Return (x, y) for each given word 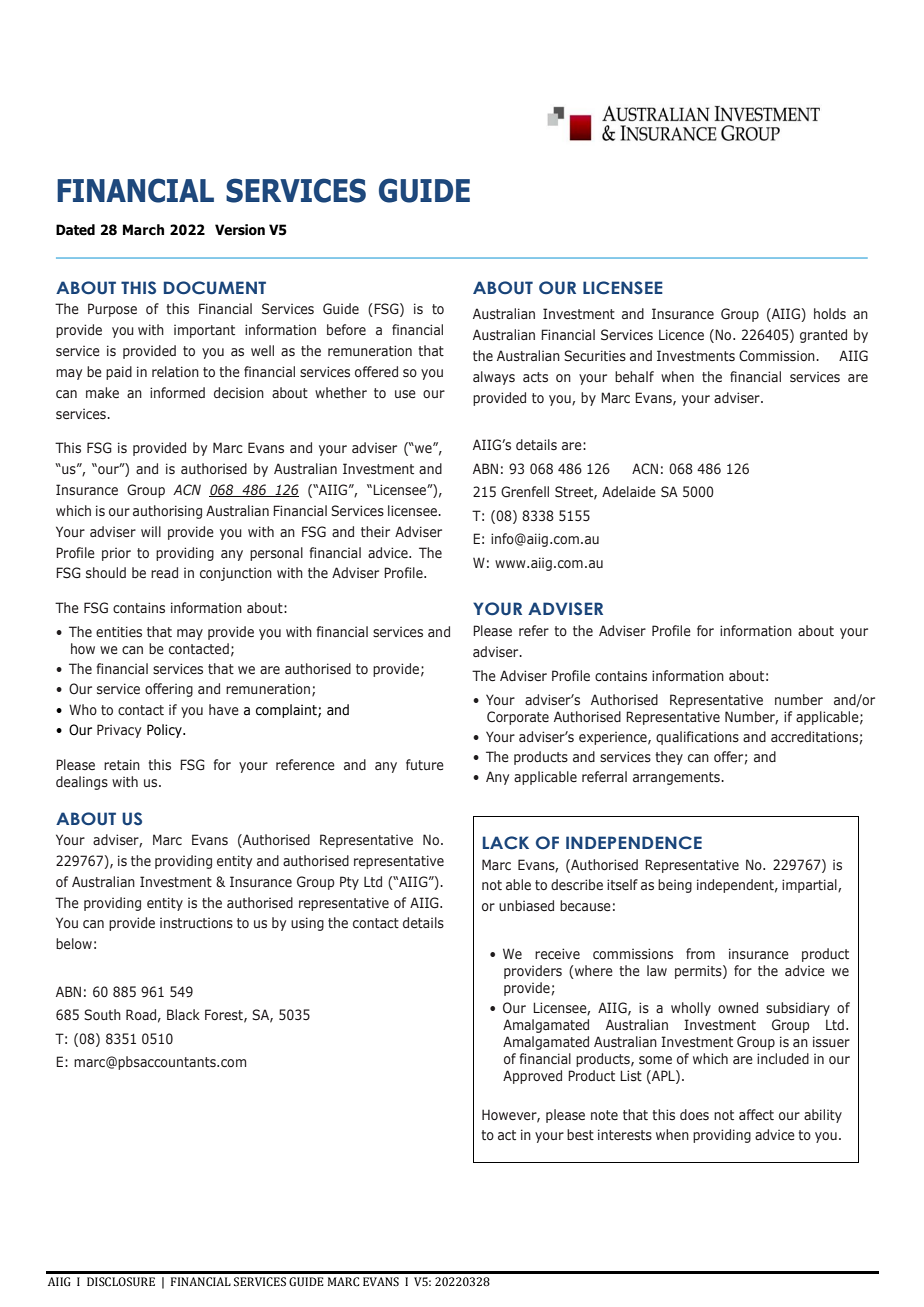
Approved (532, 1077)
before (346, 329)
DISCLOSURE (121, 1282)
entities (119, 632)
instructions (196, 923)
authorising (167, 512)
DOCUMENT (215, 288)
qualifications (697, 738)
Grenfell (525, 492)
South (102, 1014)
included (783, 1058)
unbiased (526, 906)
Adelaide (629, 491)
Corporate (518, 718)
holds (830, 314)
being (675, 886)
